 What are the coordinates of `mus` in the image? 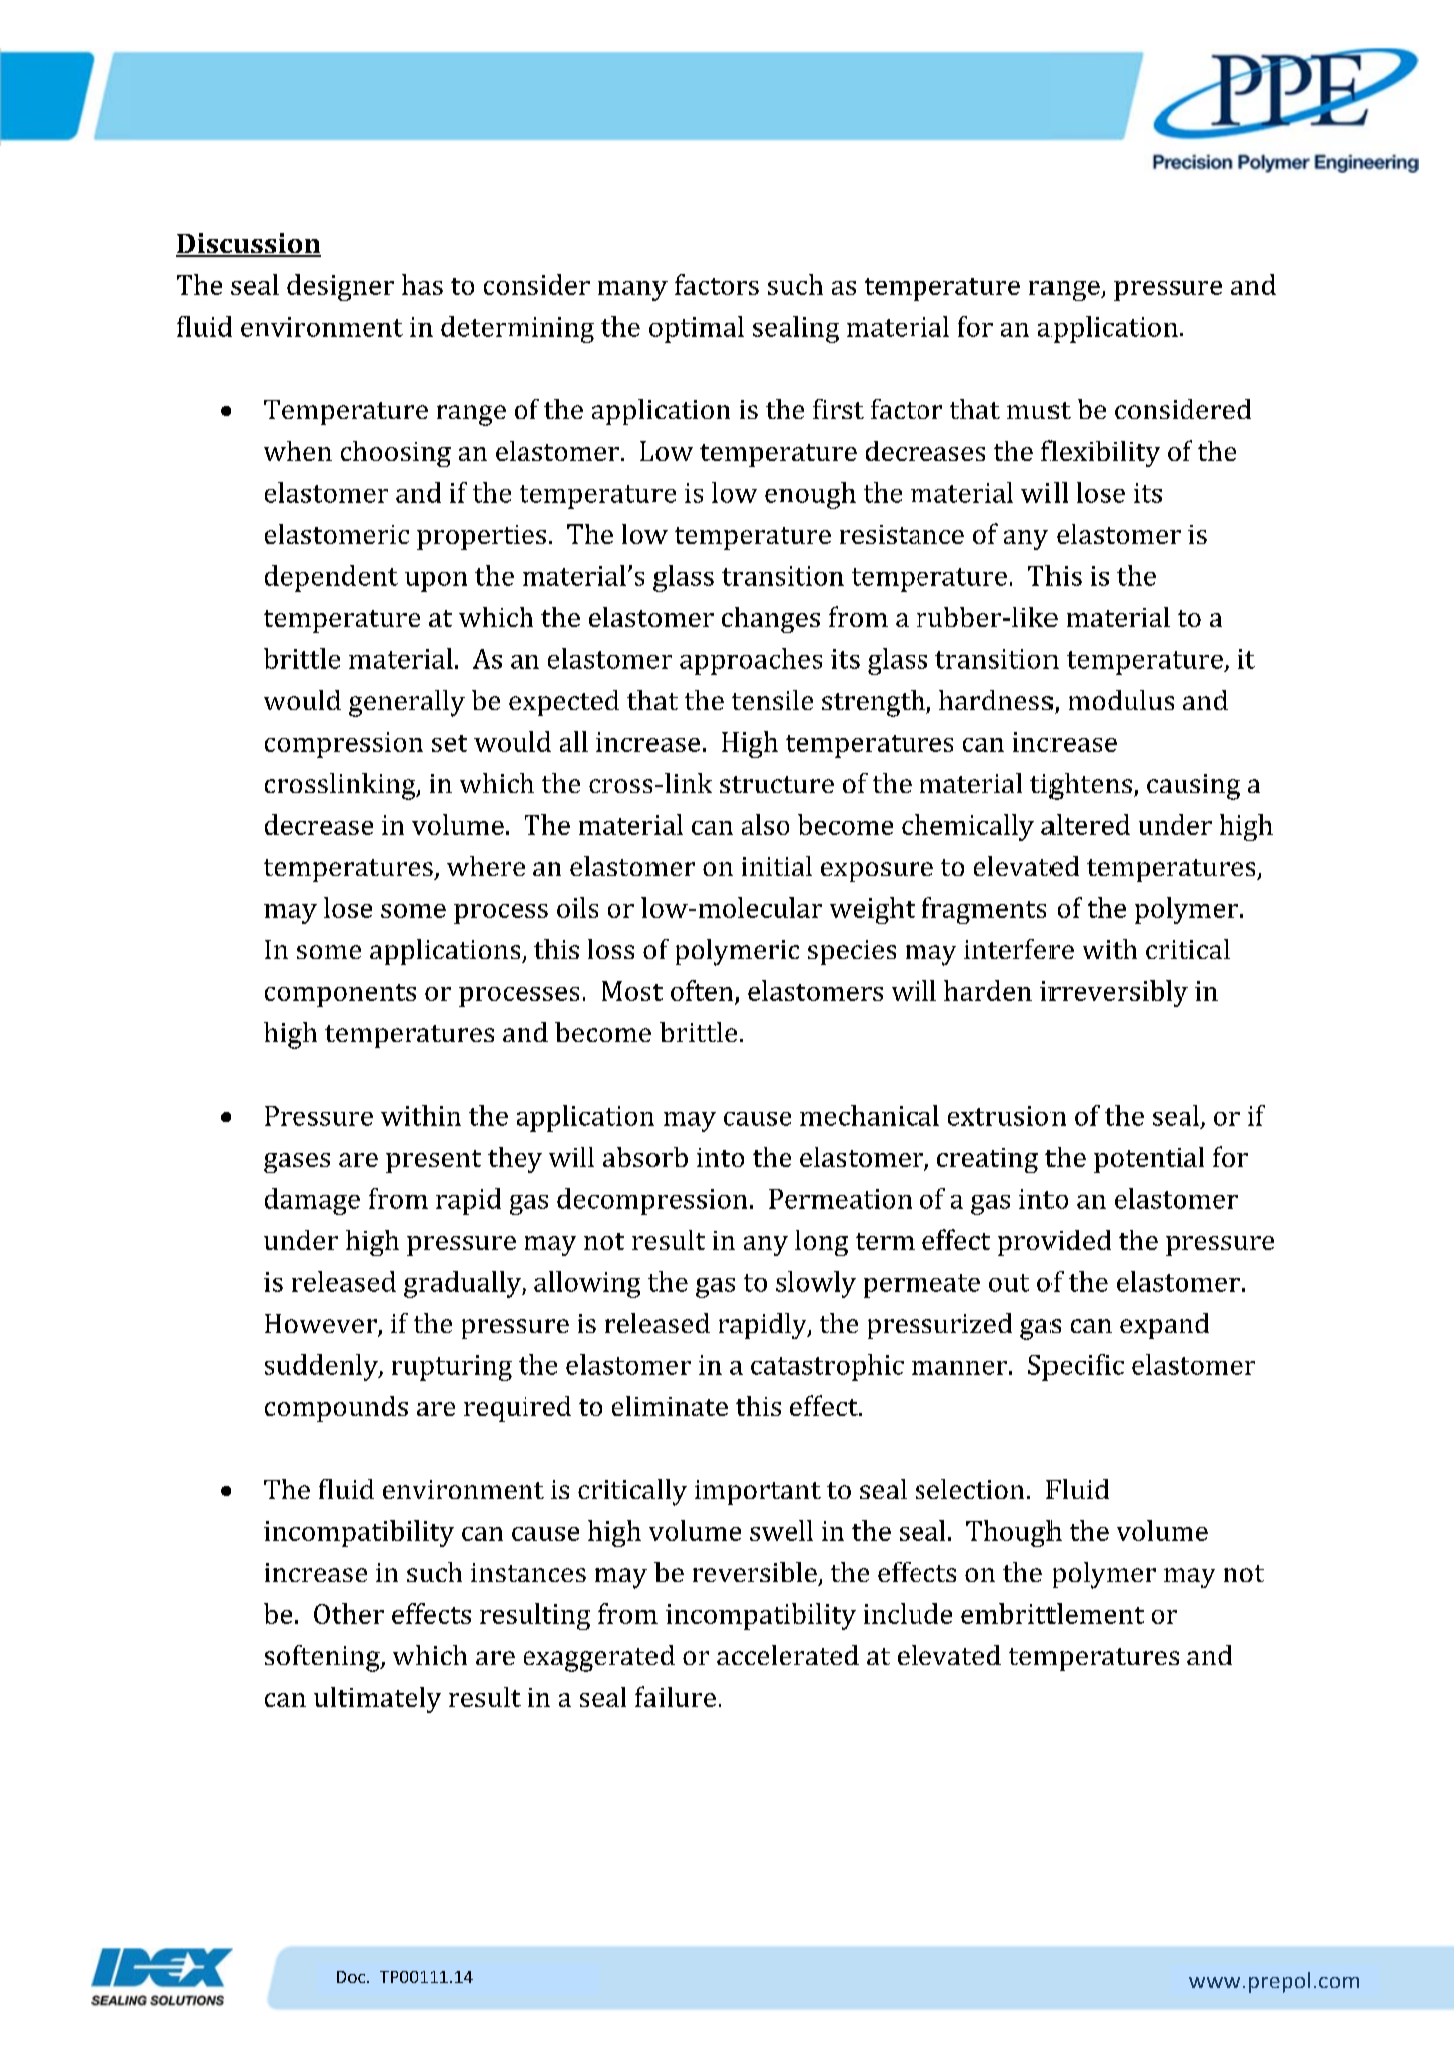 It's located at (1033, 412).
